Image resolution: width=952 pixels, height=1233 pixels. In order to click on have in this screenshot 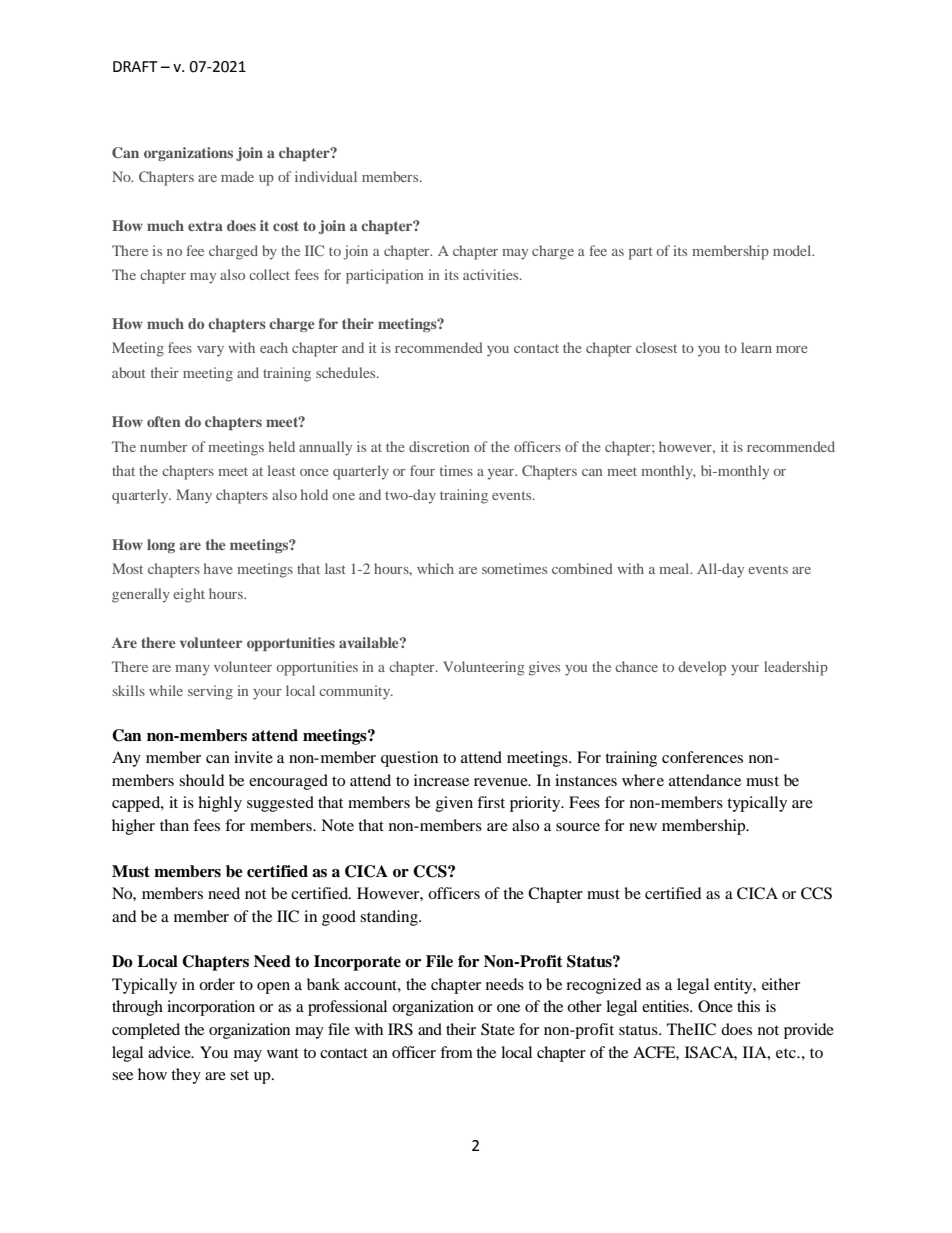, I will do `click(218, 568)`.
